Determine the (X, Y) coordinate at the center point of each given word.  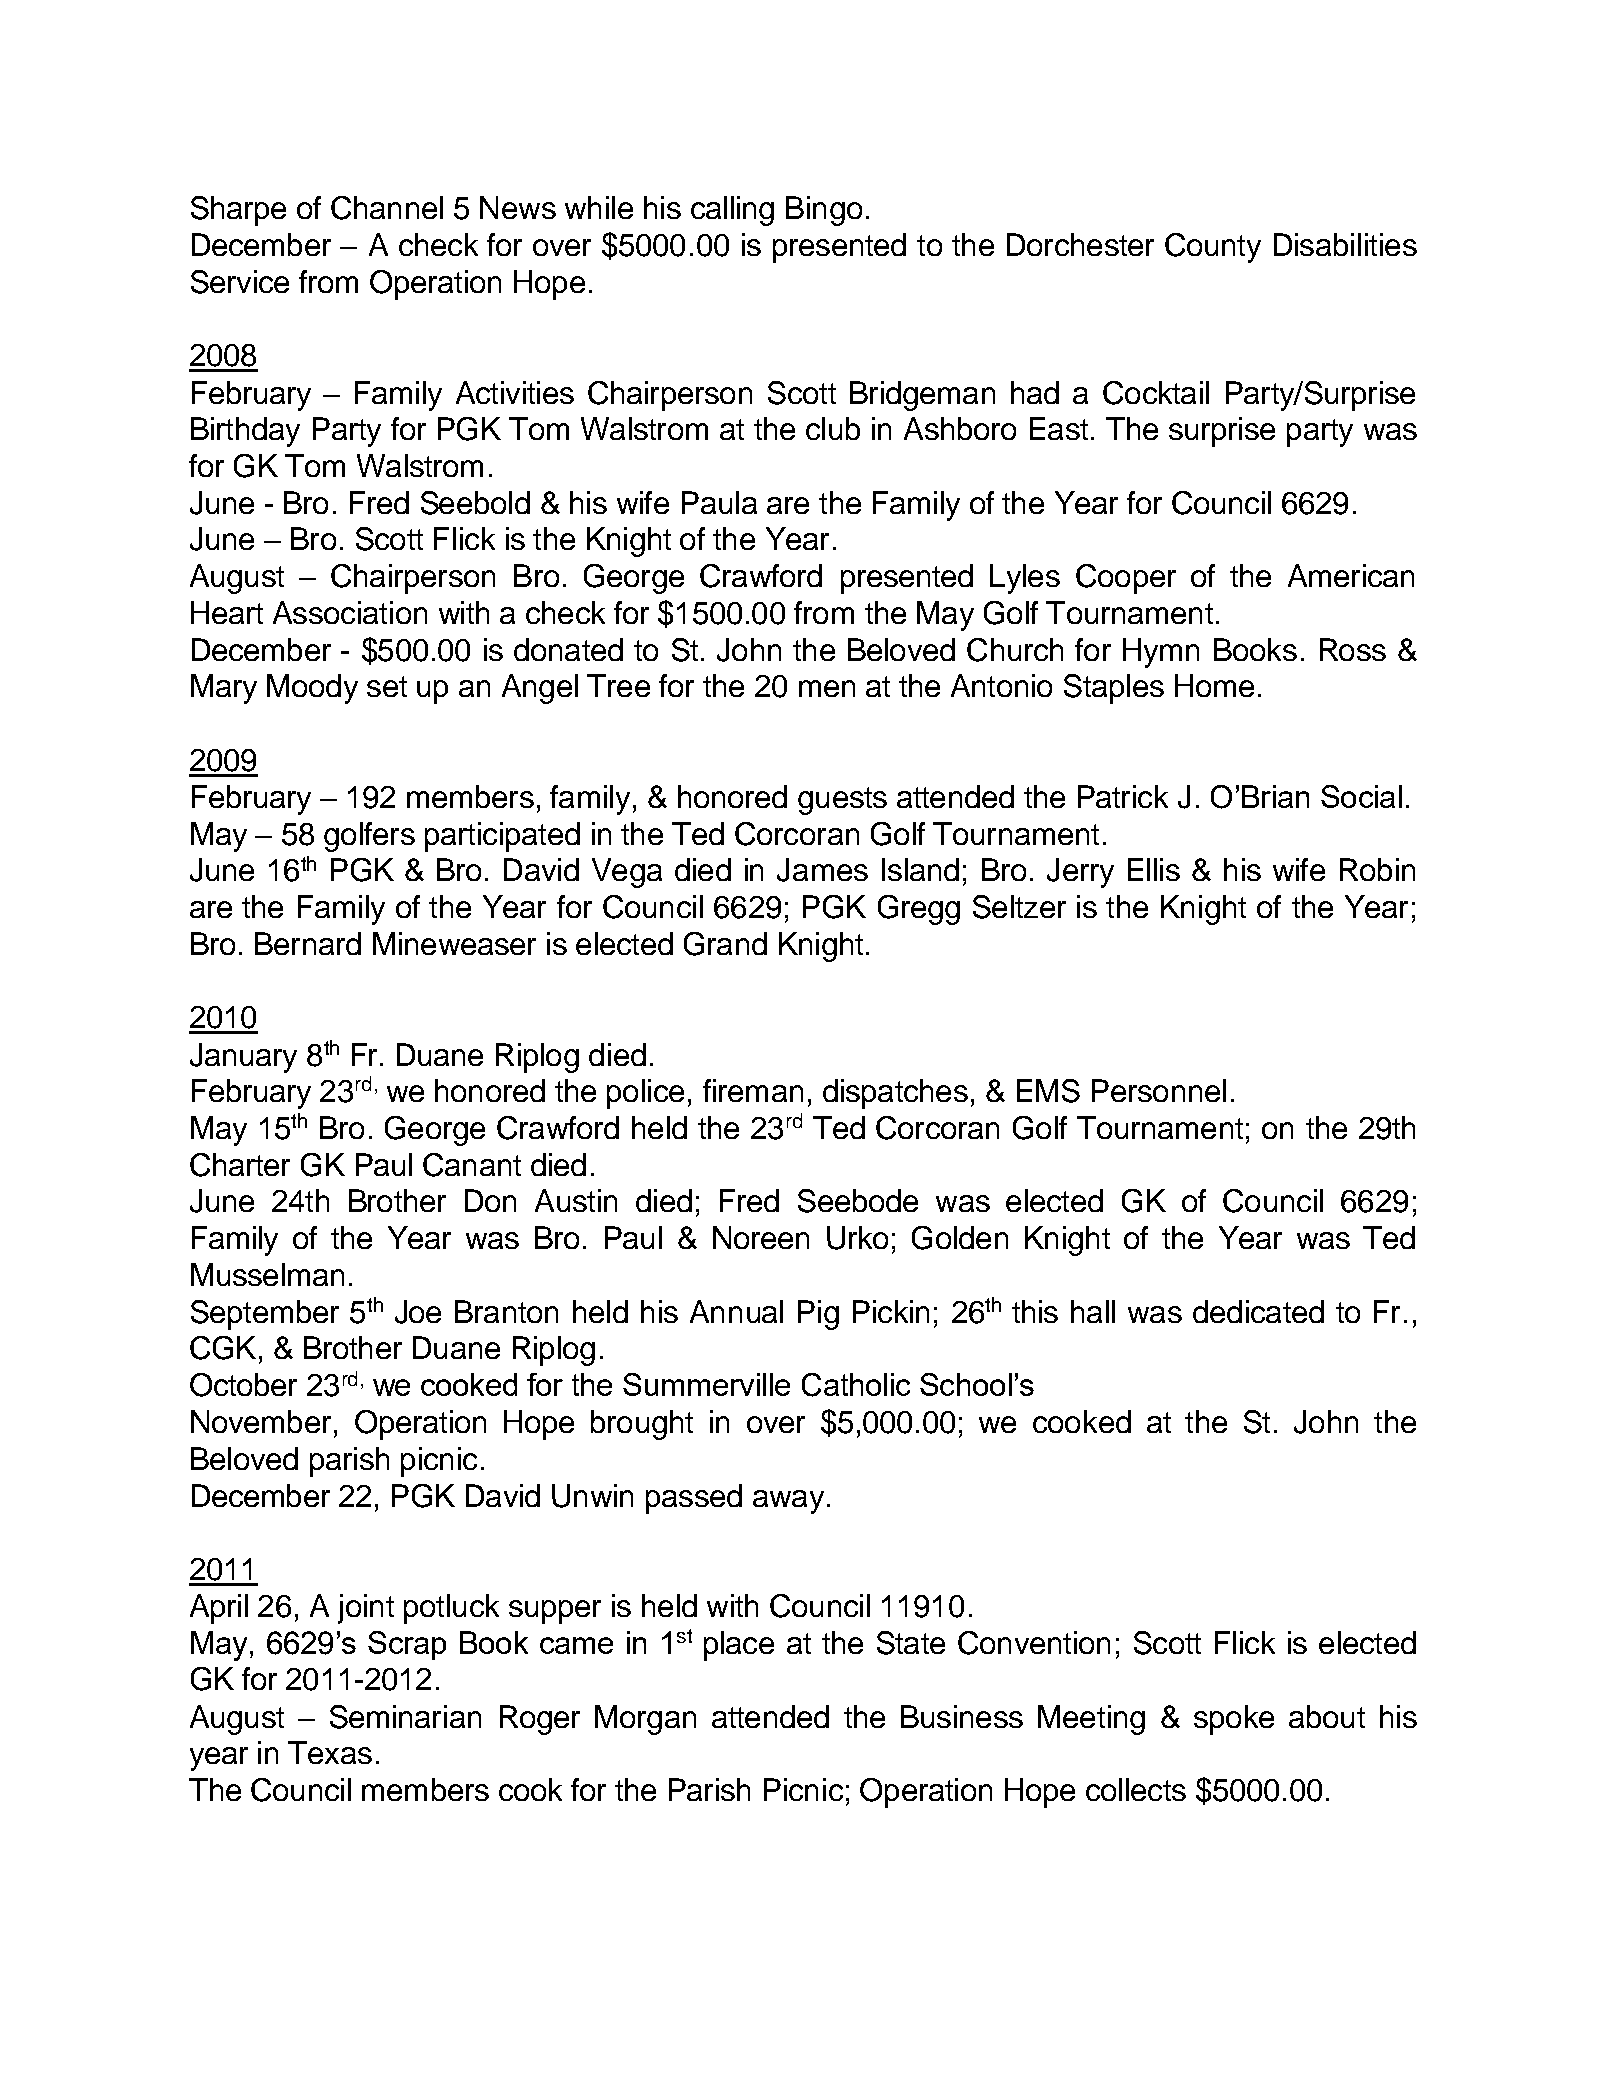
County (1213, 248)
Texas (330, 1752)
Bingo (824, 211)
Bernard (308, 943)
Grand (725, 944)
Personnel (1159, 1090)
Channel (387, 208)
